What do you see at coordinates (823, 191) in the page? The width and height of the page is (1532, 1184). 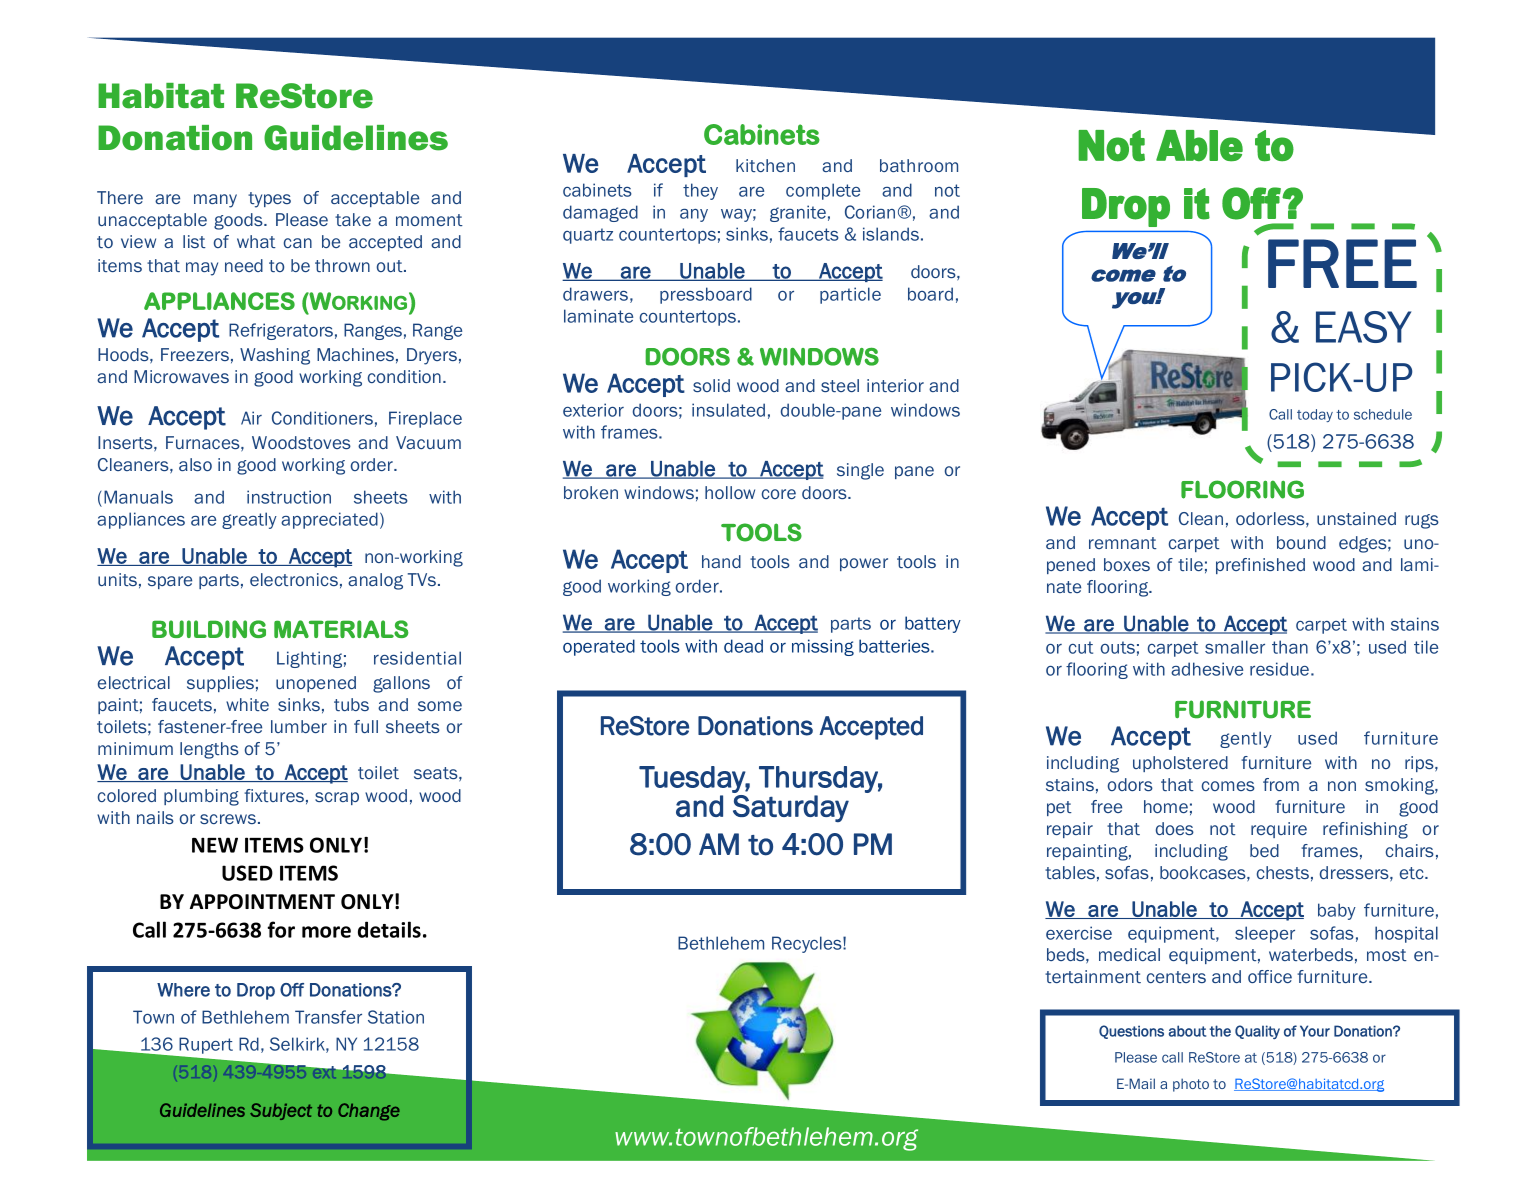 I see `complete` at bounding box center [823, 191].
